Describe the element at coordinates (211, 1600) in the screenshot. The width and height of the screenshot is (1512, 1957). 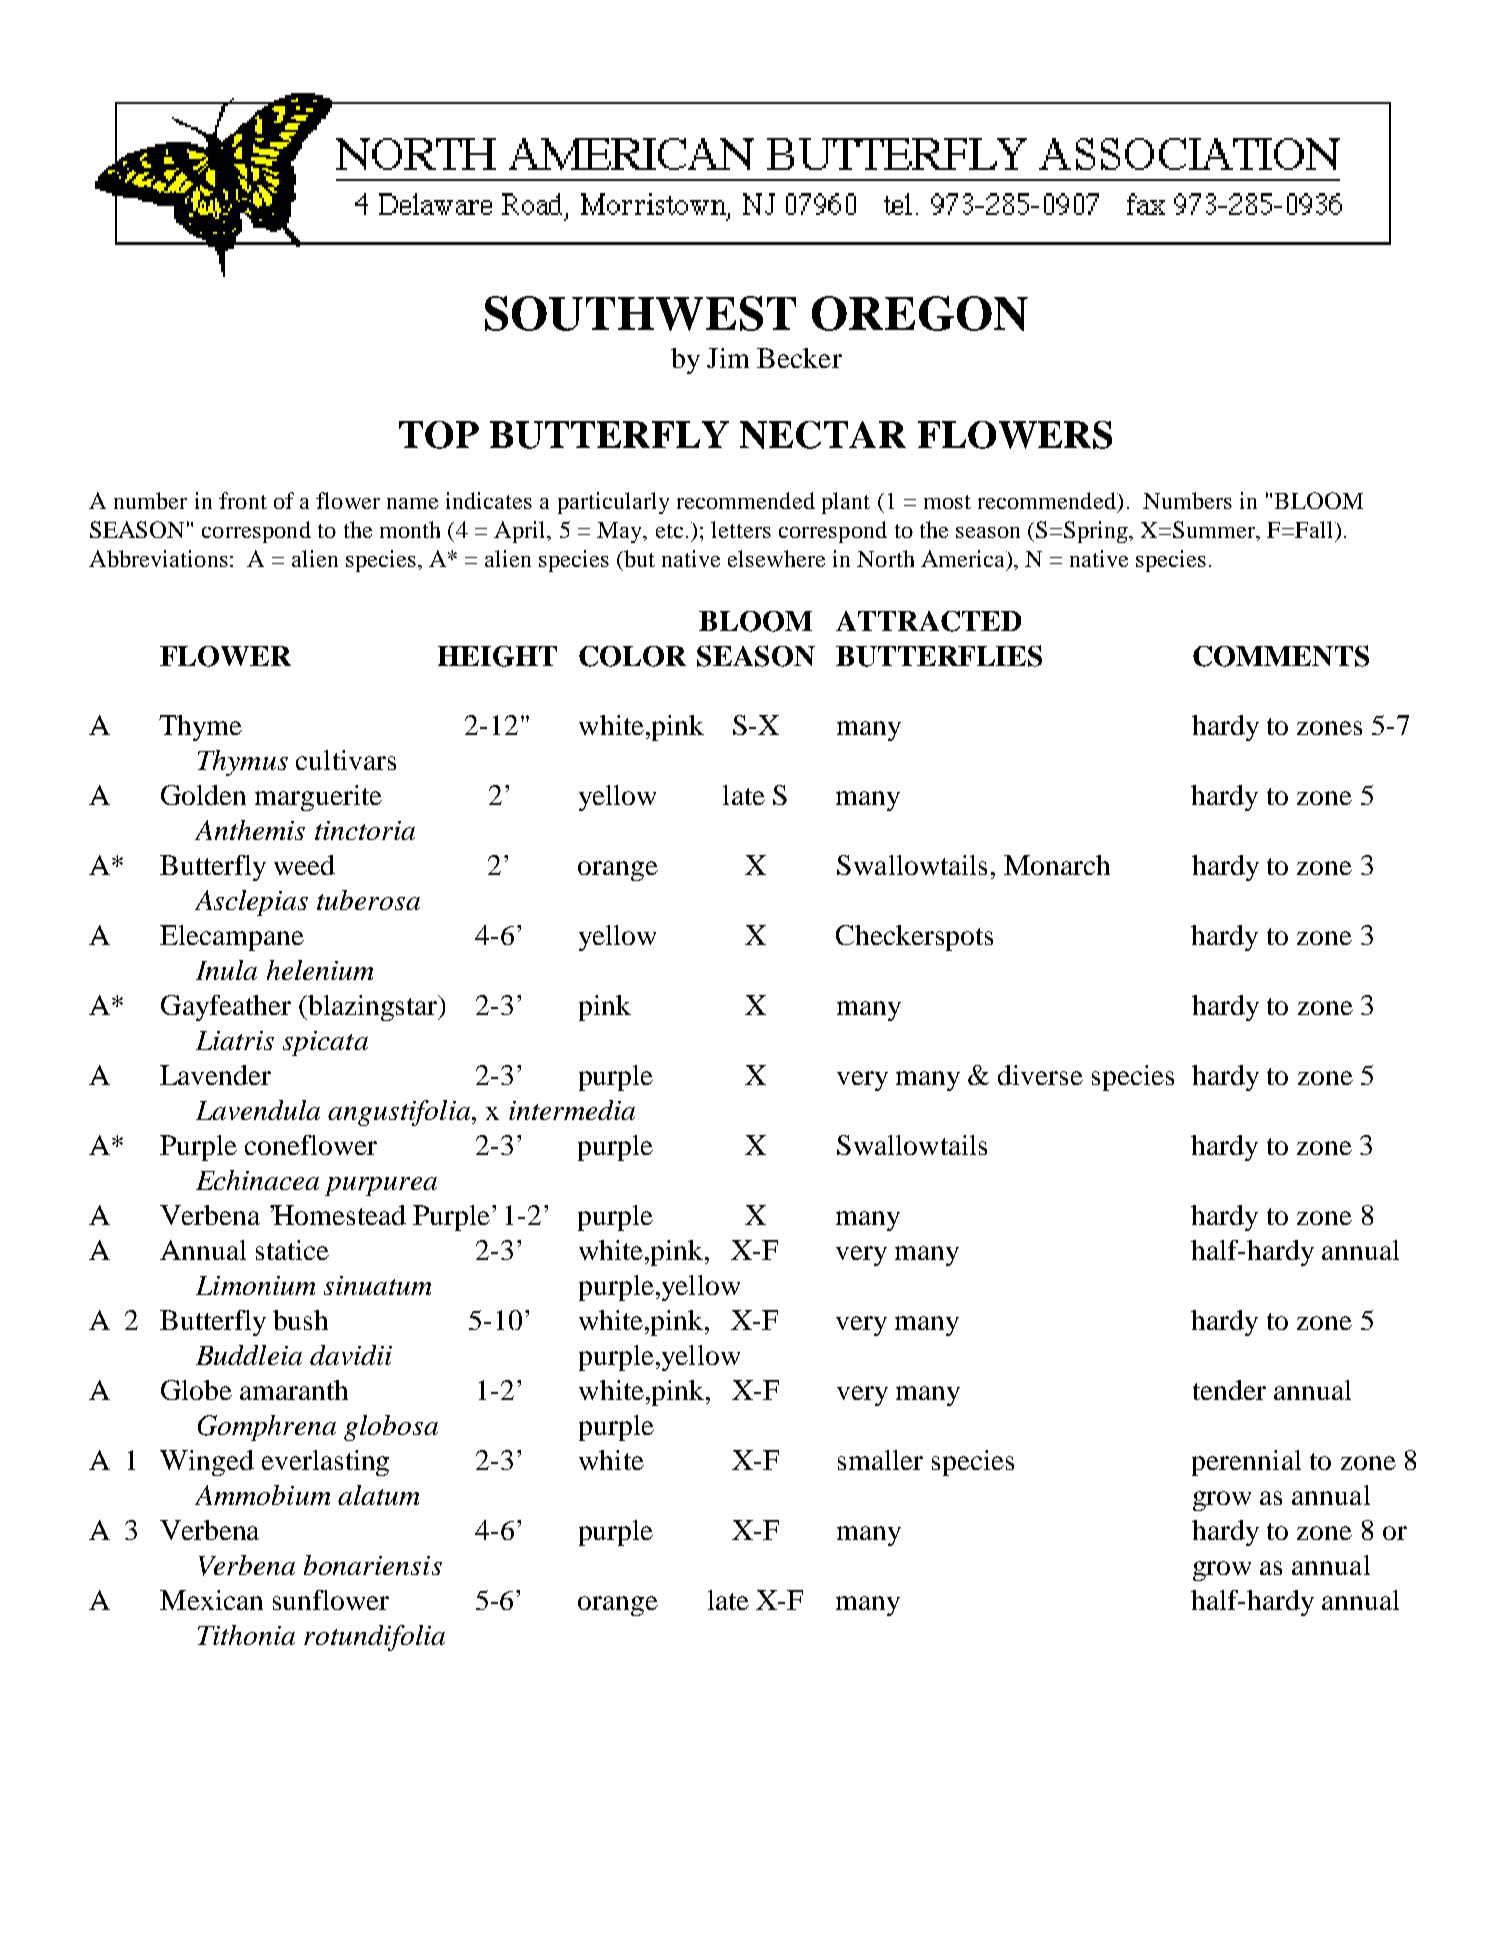
I see `Mexican` at that location.
